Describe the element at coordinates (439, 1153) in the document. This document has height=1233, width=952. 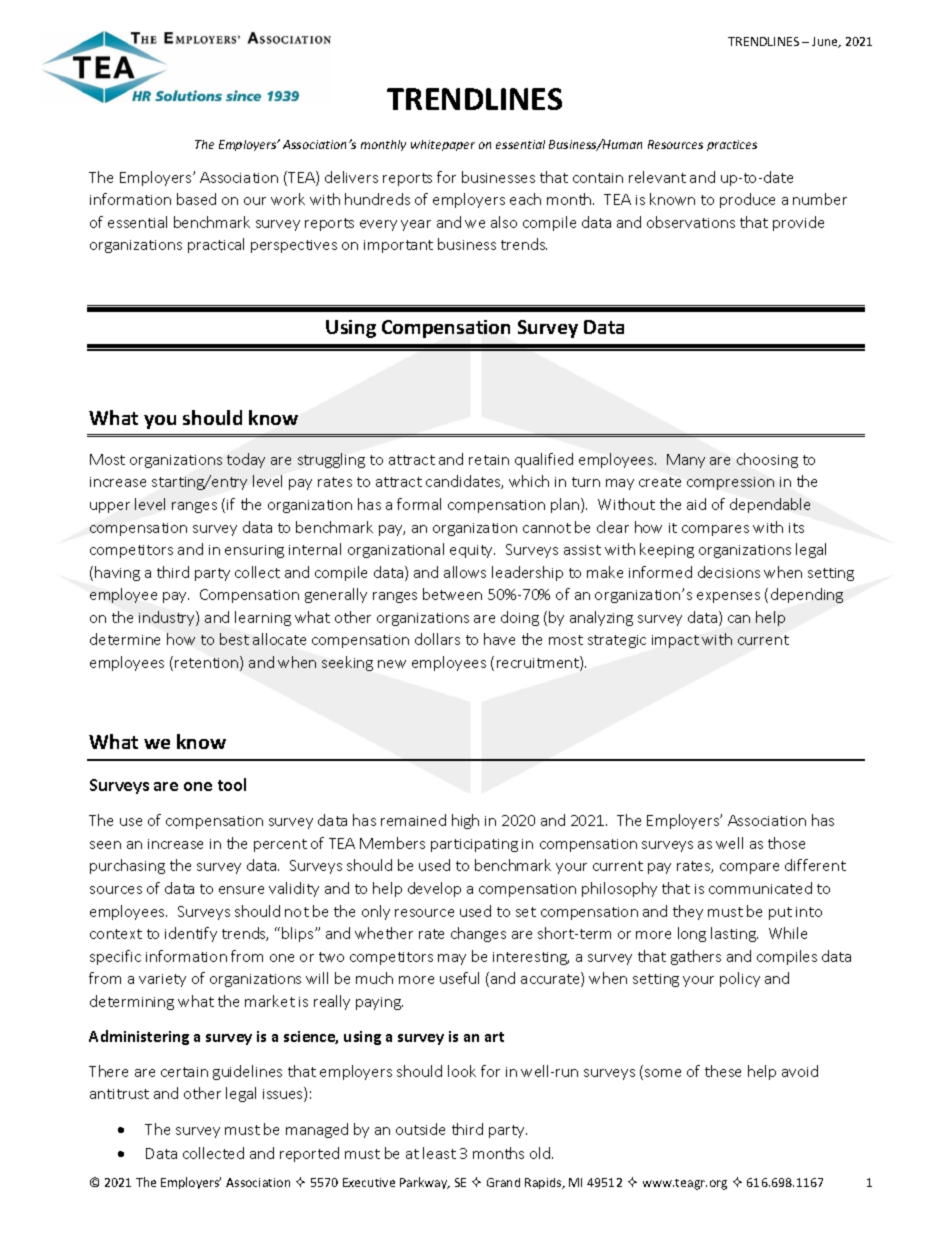
I see `least` at that location.
